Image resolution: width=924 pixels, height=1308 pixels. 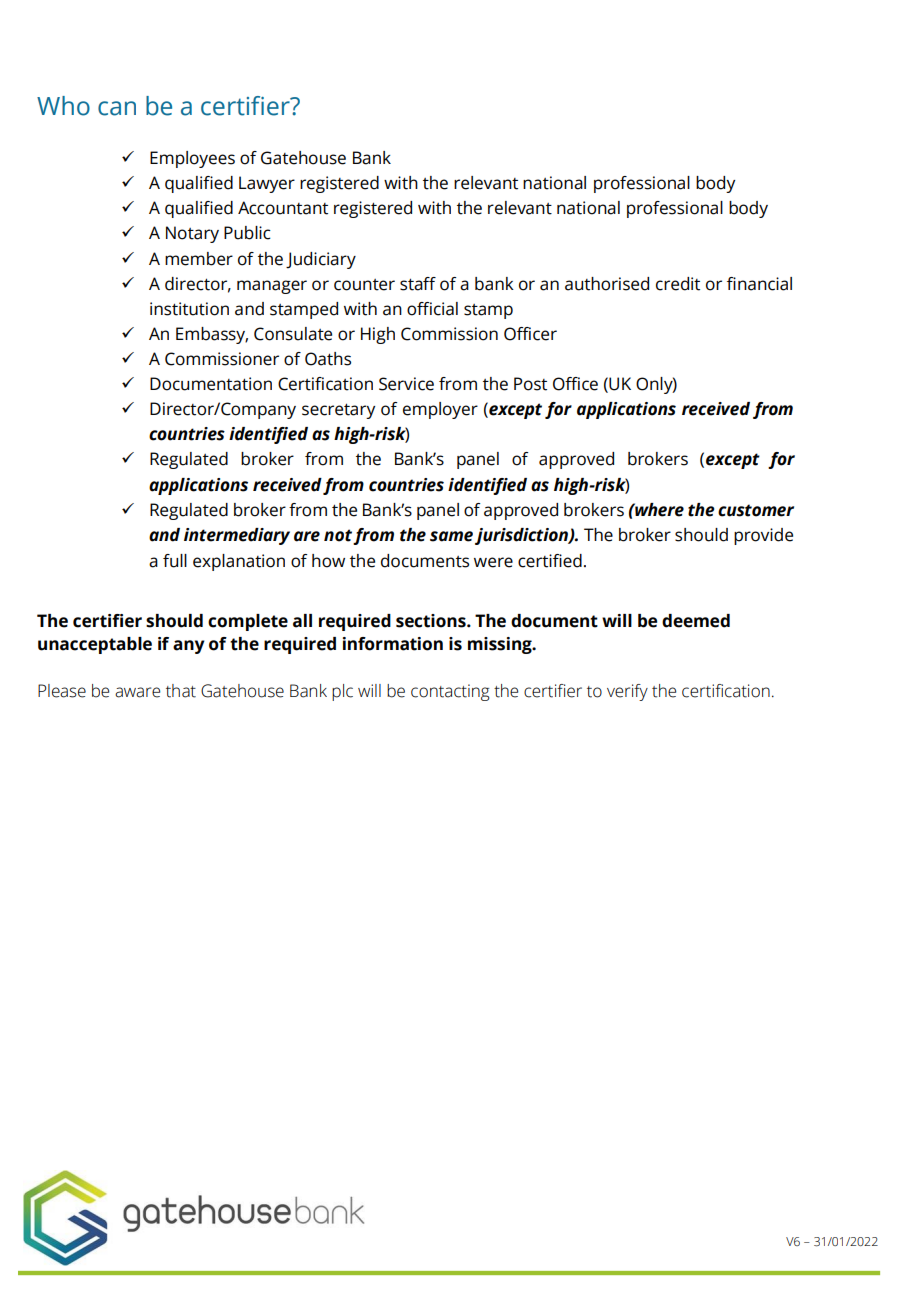 What do you see at coordinates (267, 184) in the page?
I see `Lawyer` at bounding box center [267, 184].
